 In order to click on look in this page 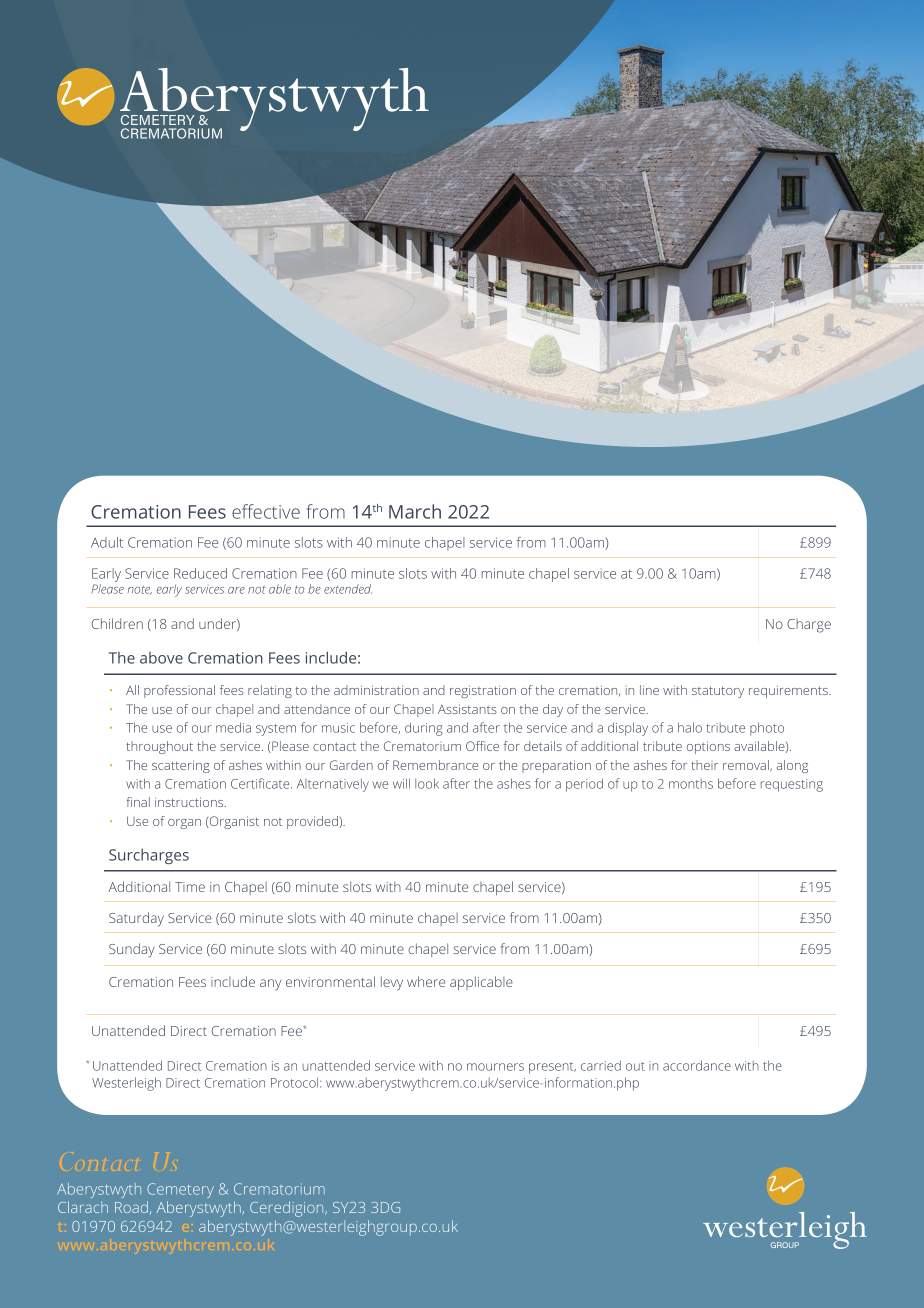, I will do `click(427, 783)`.
